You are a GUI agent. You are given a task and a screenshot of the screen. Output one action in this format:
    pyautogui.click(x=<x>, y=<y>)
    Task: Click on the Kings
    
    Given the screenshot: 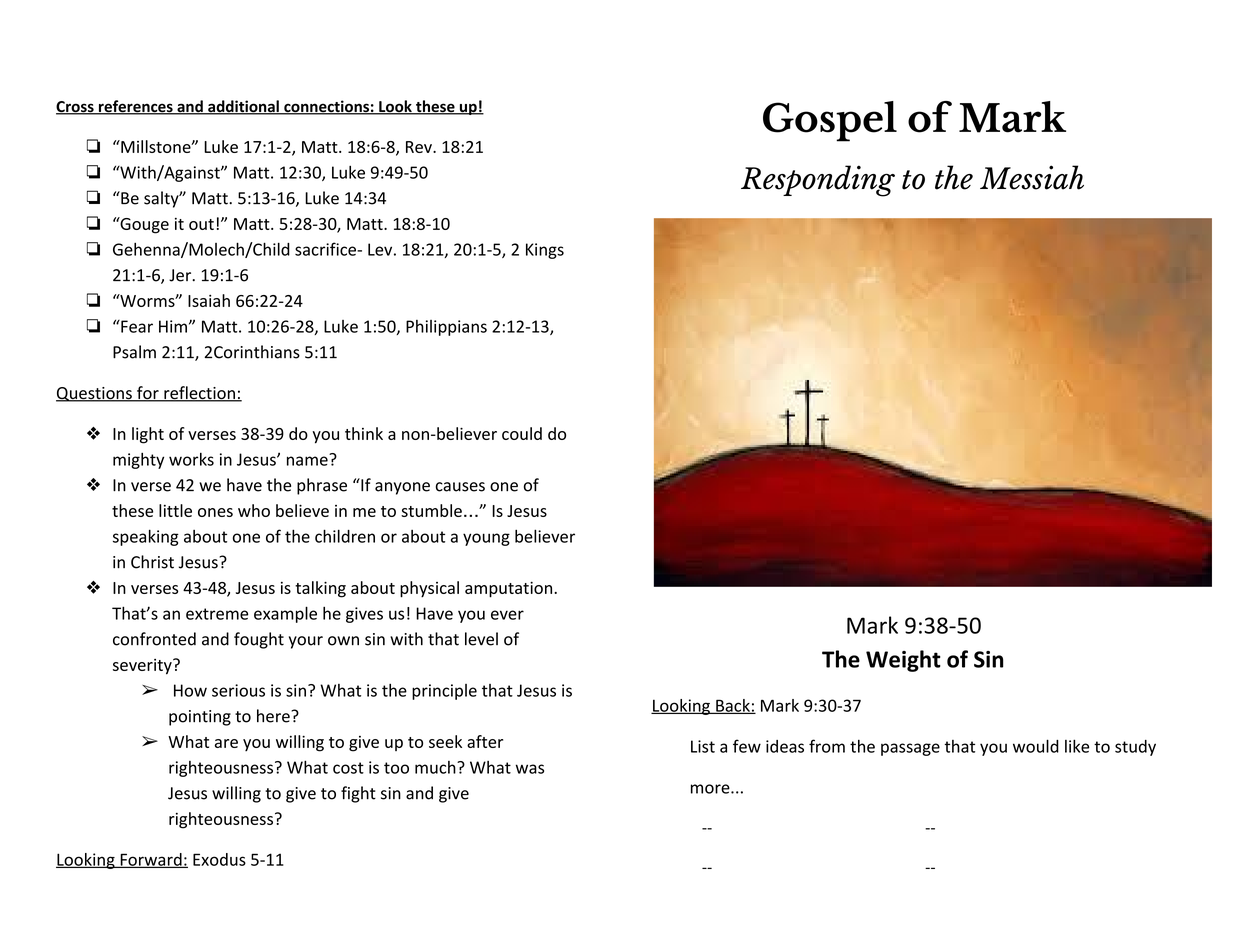 What is the action you would take?
    pyautogui.click(x=545, y=251)
